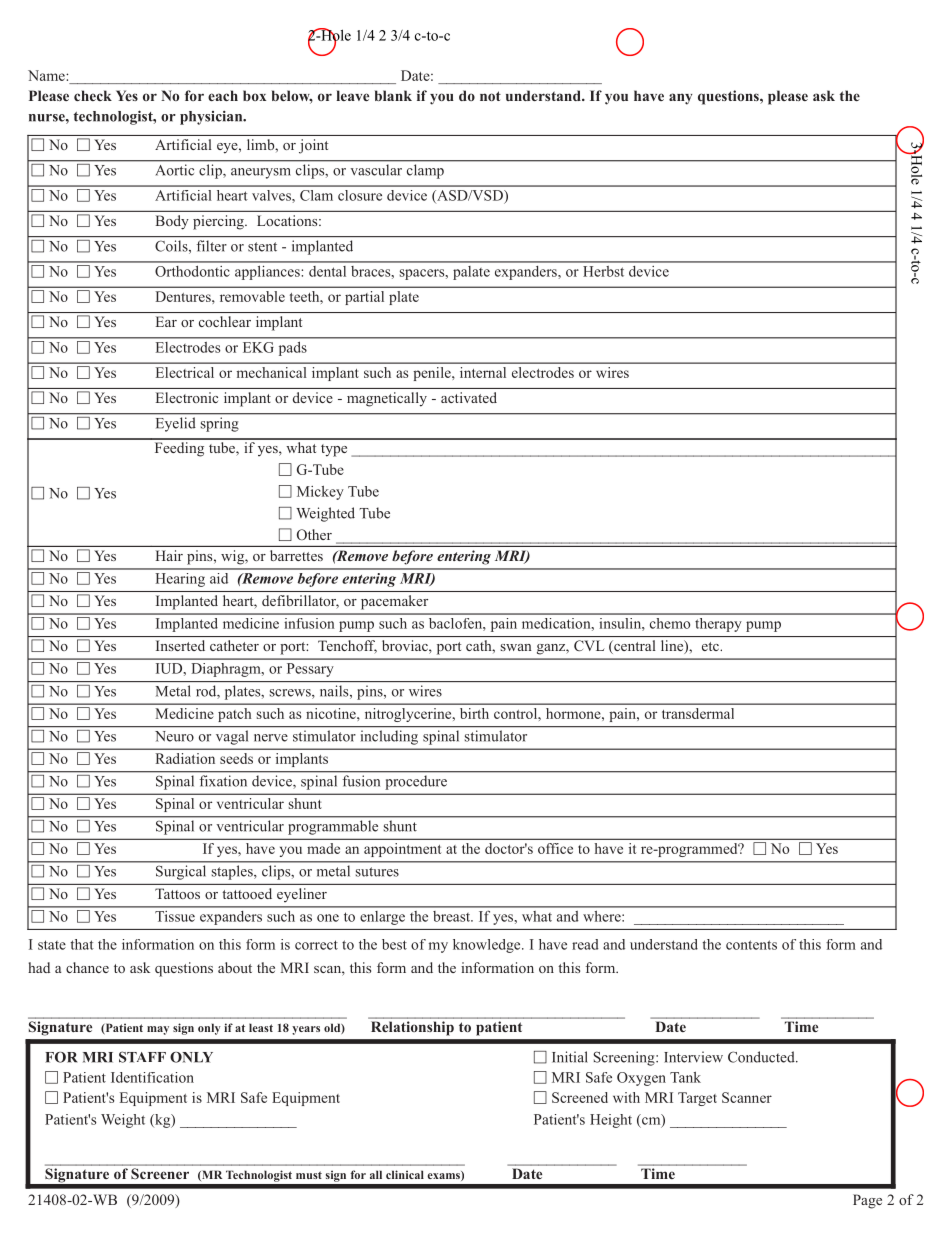 Image resolution: width=952 pixels, height=1233 pixels. Describe the element at coordinates (490, 96) in the screenshot. I see `not` at that location.
